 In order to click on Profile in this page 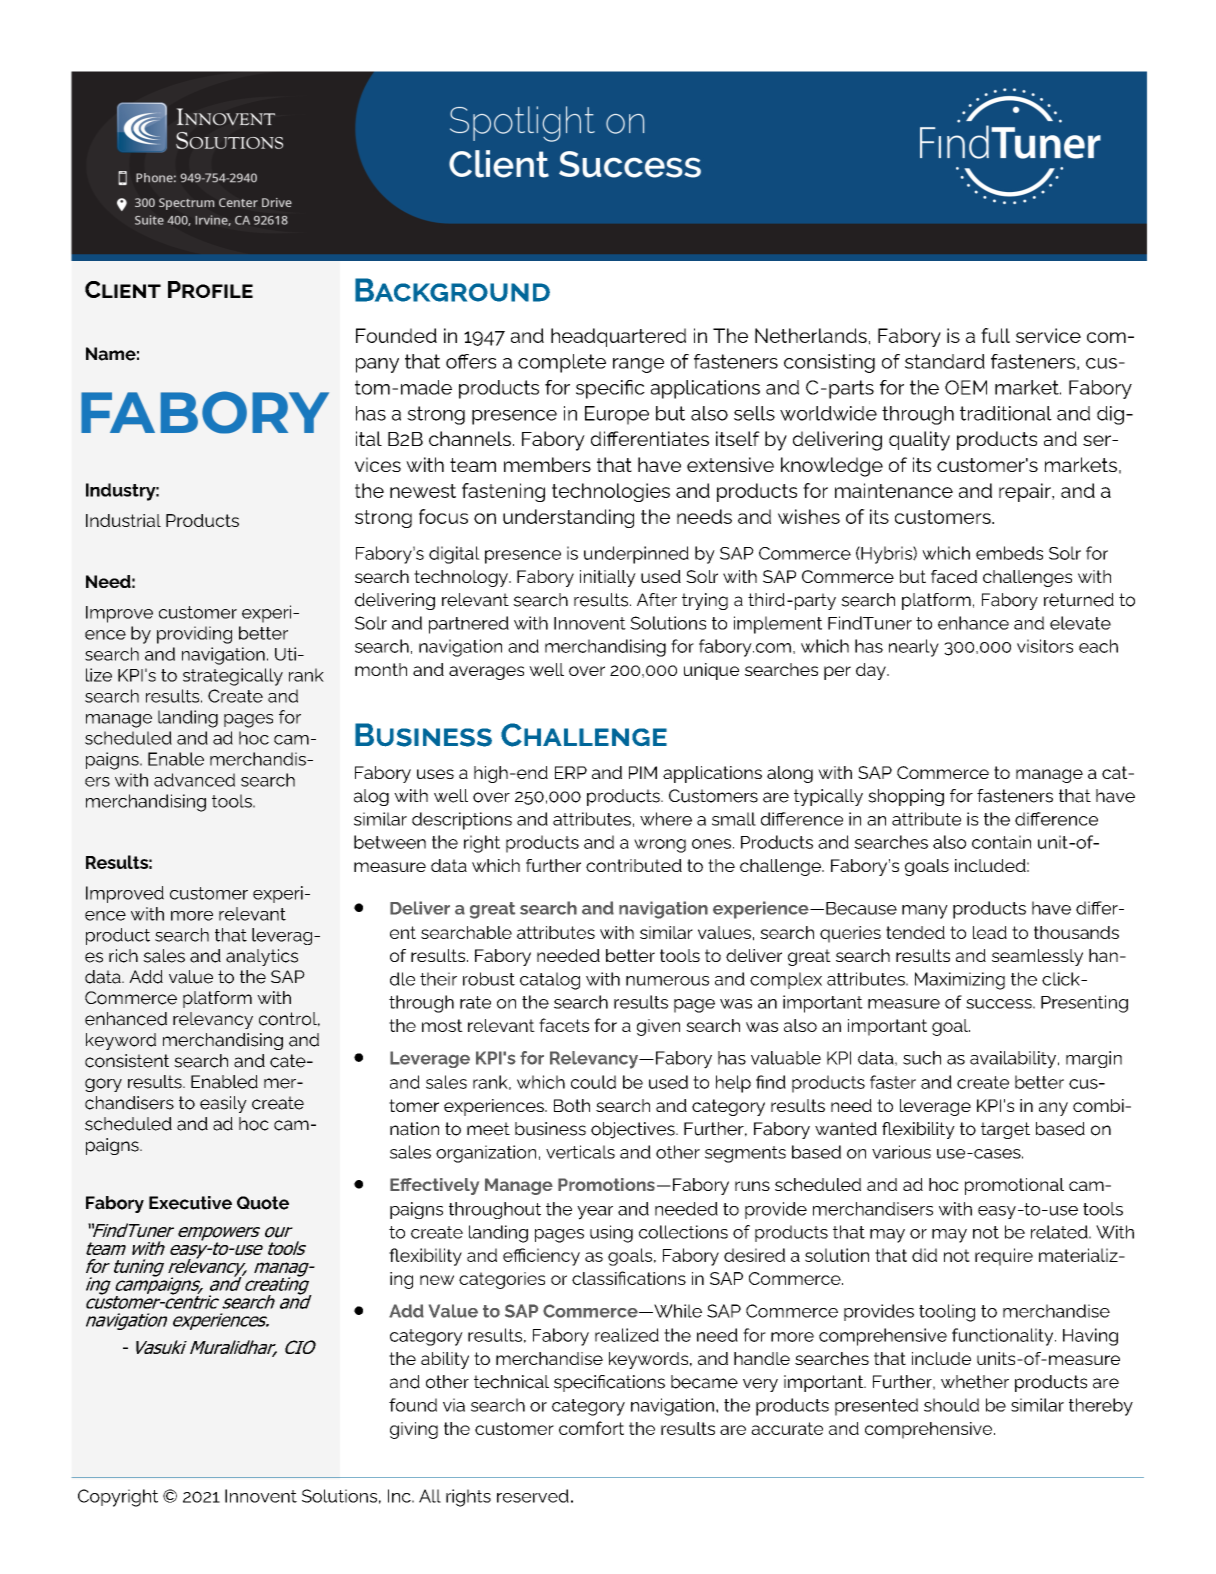, I will do `click(210, 289)`.
